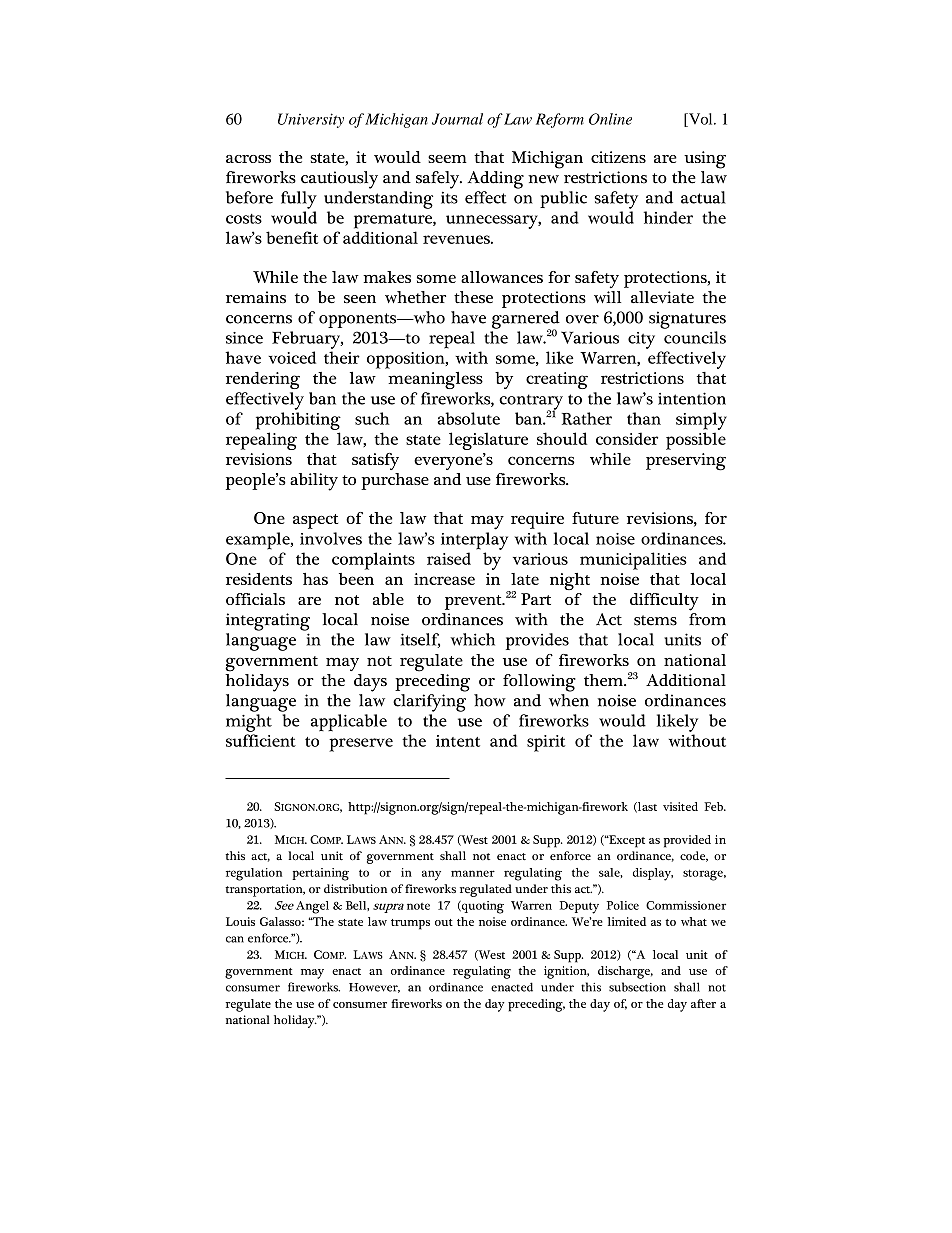 This screenshot has width=952, height=1233. I want to click on sufficient, so click(261, 740).
